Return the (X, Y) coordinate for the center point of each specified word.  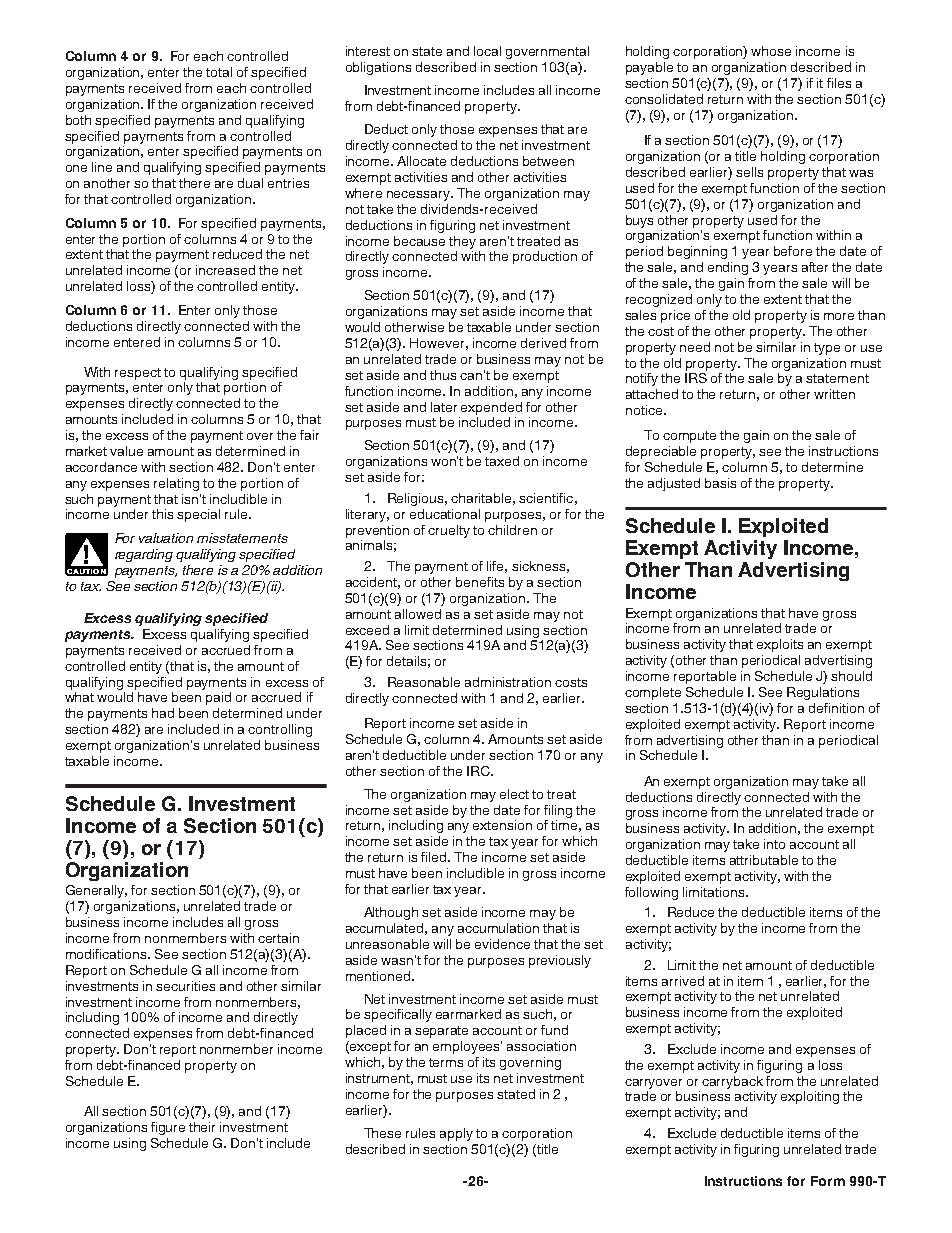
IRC (479, 771)
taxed (502, 461)
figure (168, 1128)
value (126, 451)
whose (771, 51)
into (774, 844)
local (487, 51)
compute (689, 437)
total (219, 72)
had (163, 713)
